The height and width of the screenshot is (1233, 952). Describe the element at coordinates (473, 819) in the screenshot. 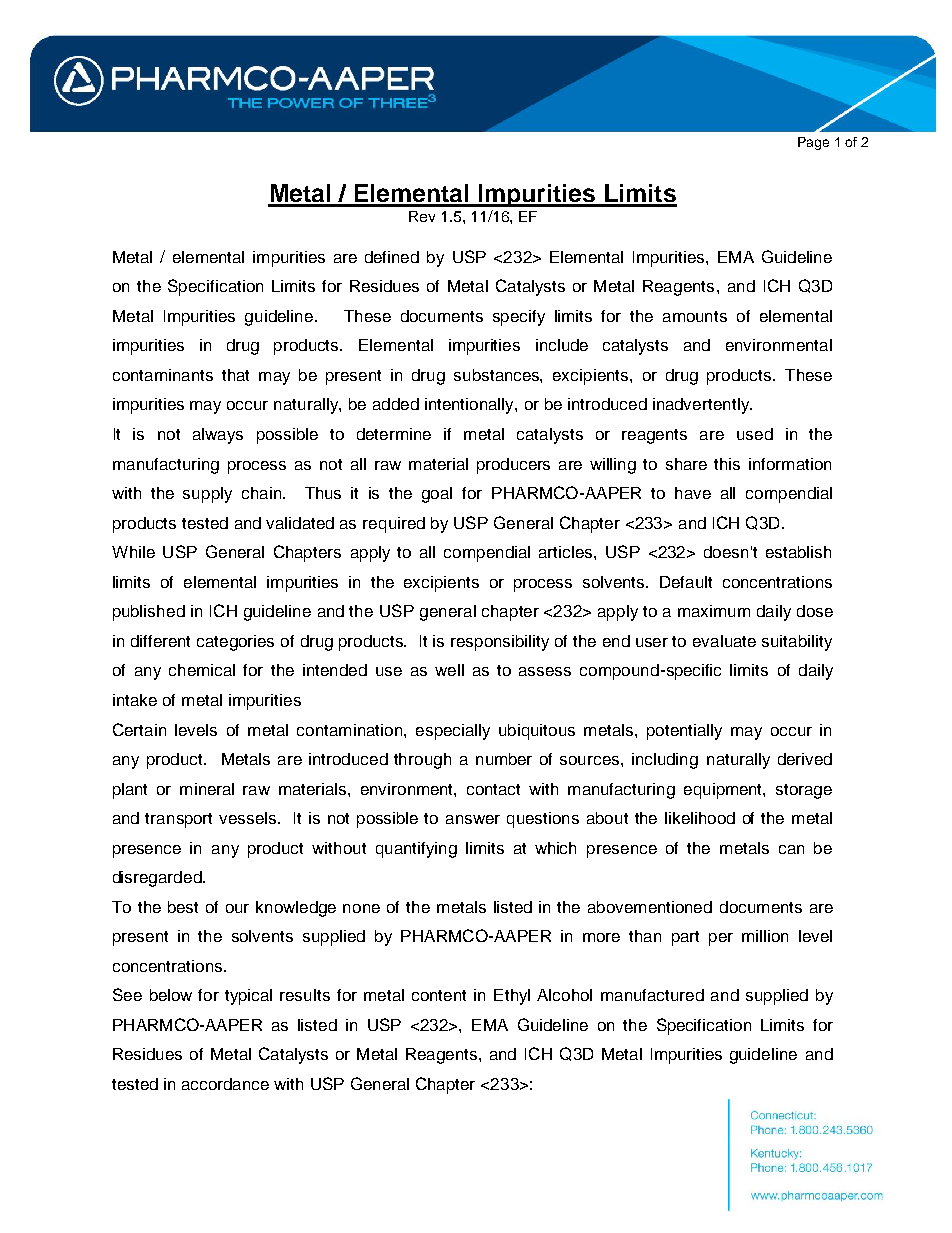

I see `answer` at that location.
